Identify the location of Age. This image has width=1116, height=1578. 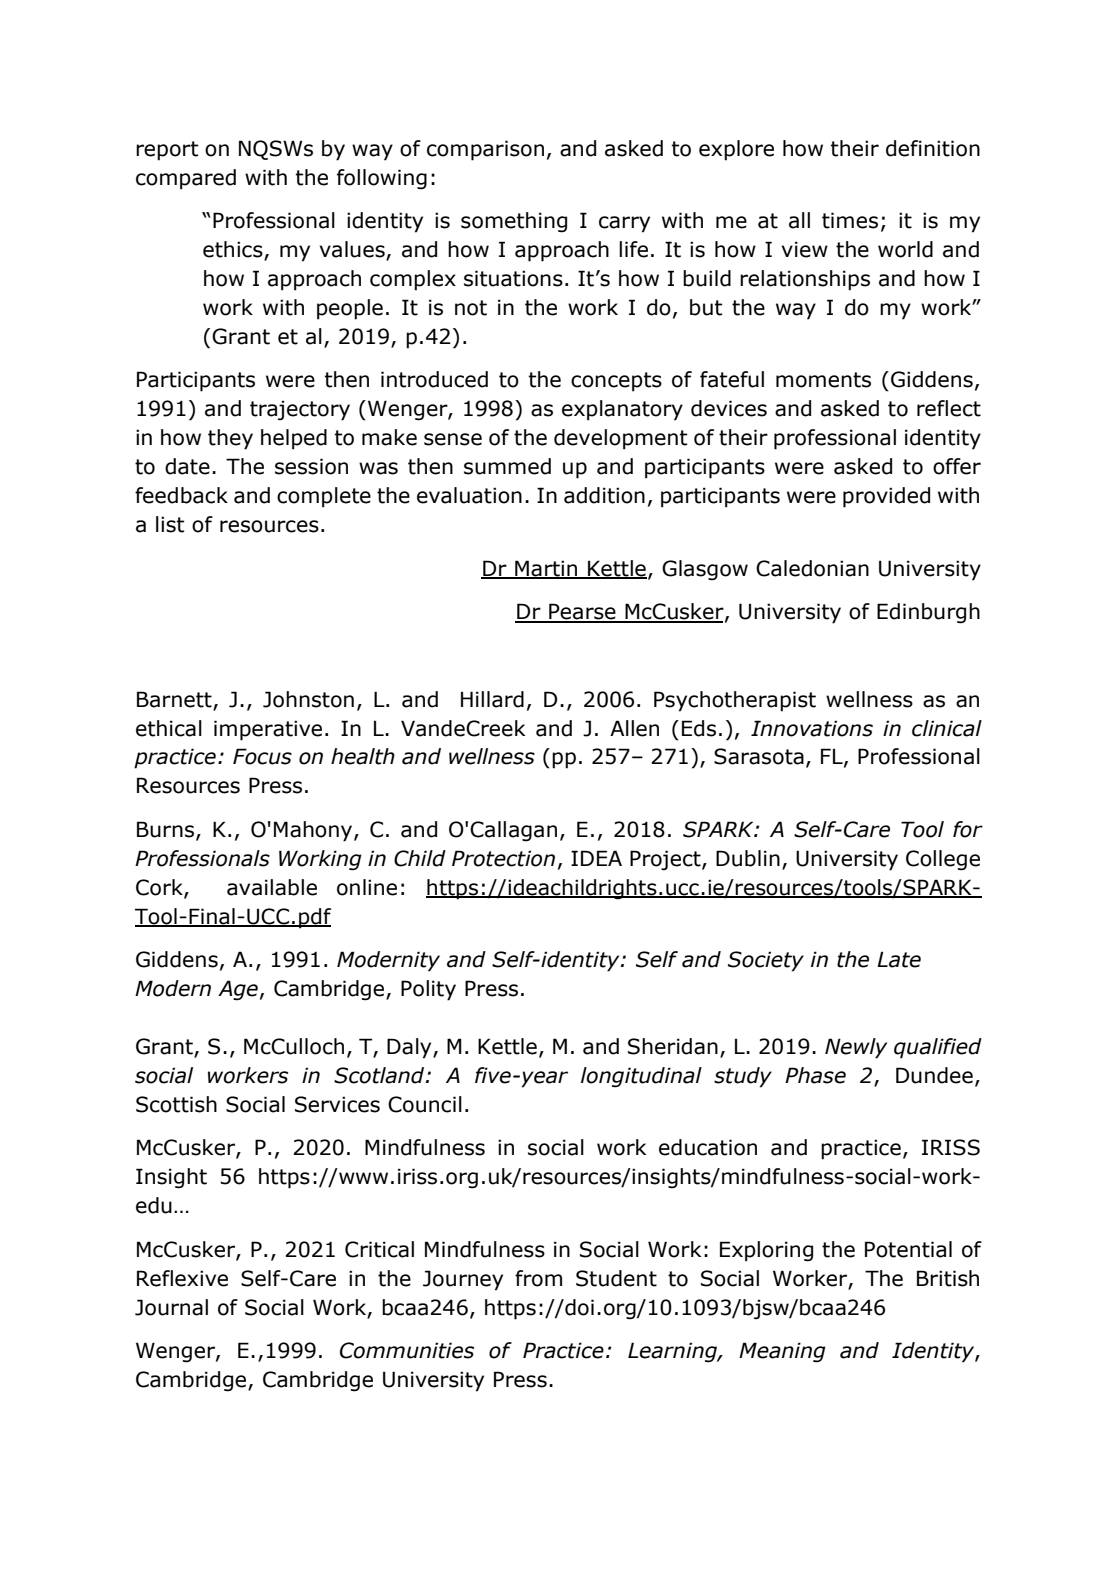
(238, 990).
